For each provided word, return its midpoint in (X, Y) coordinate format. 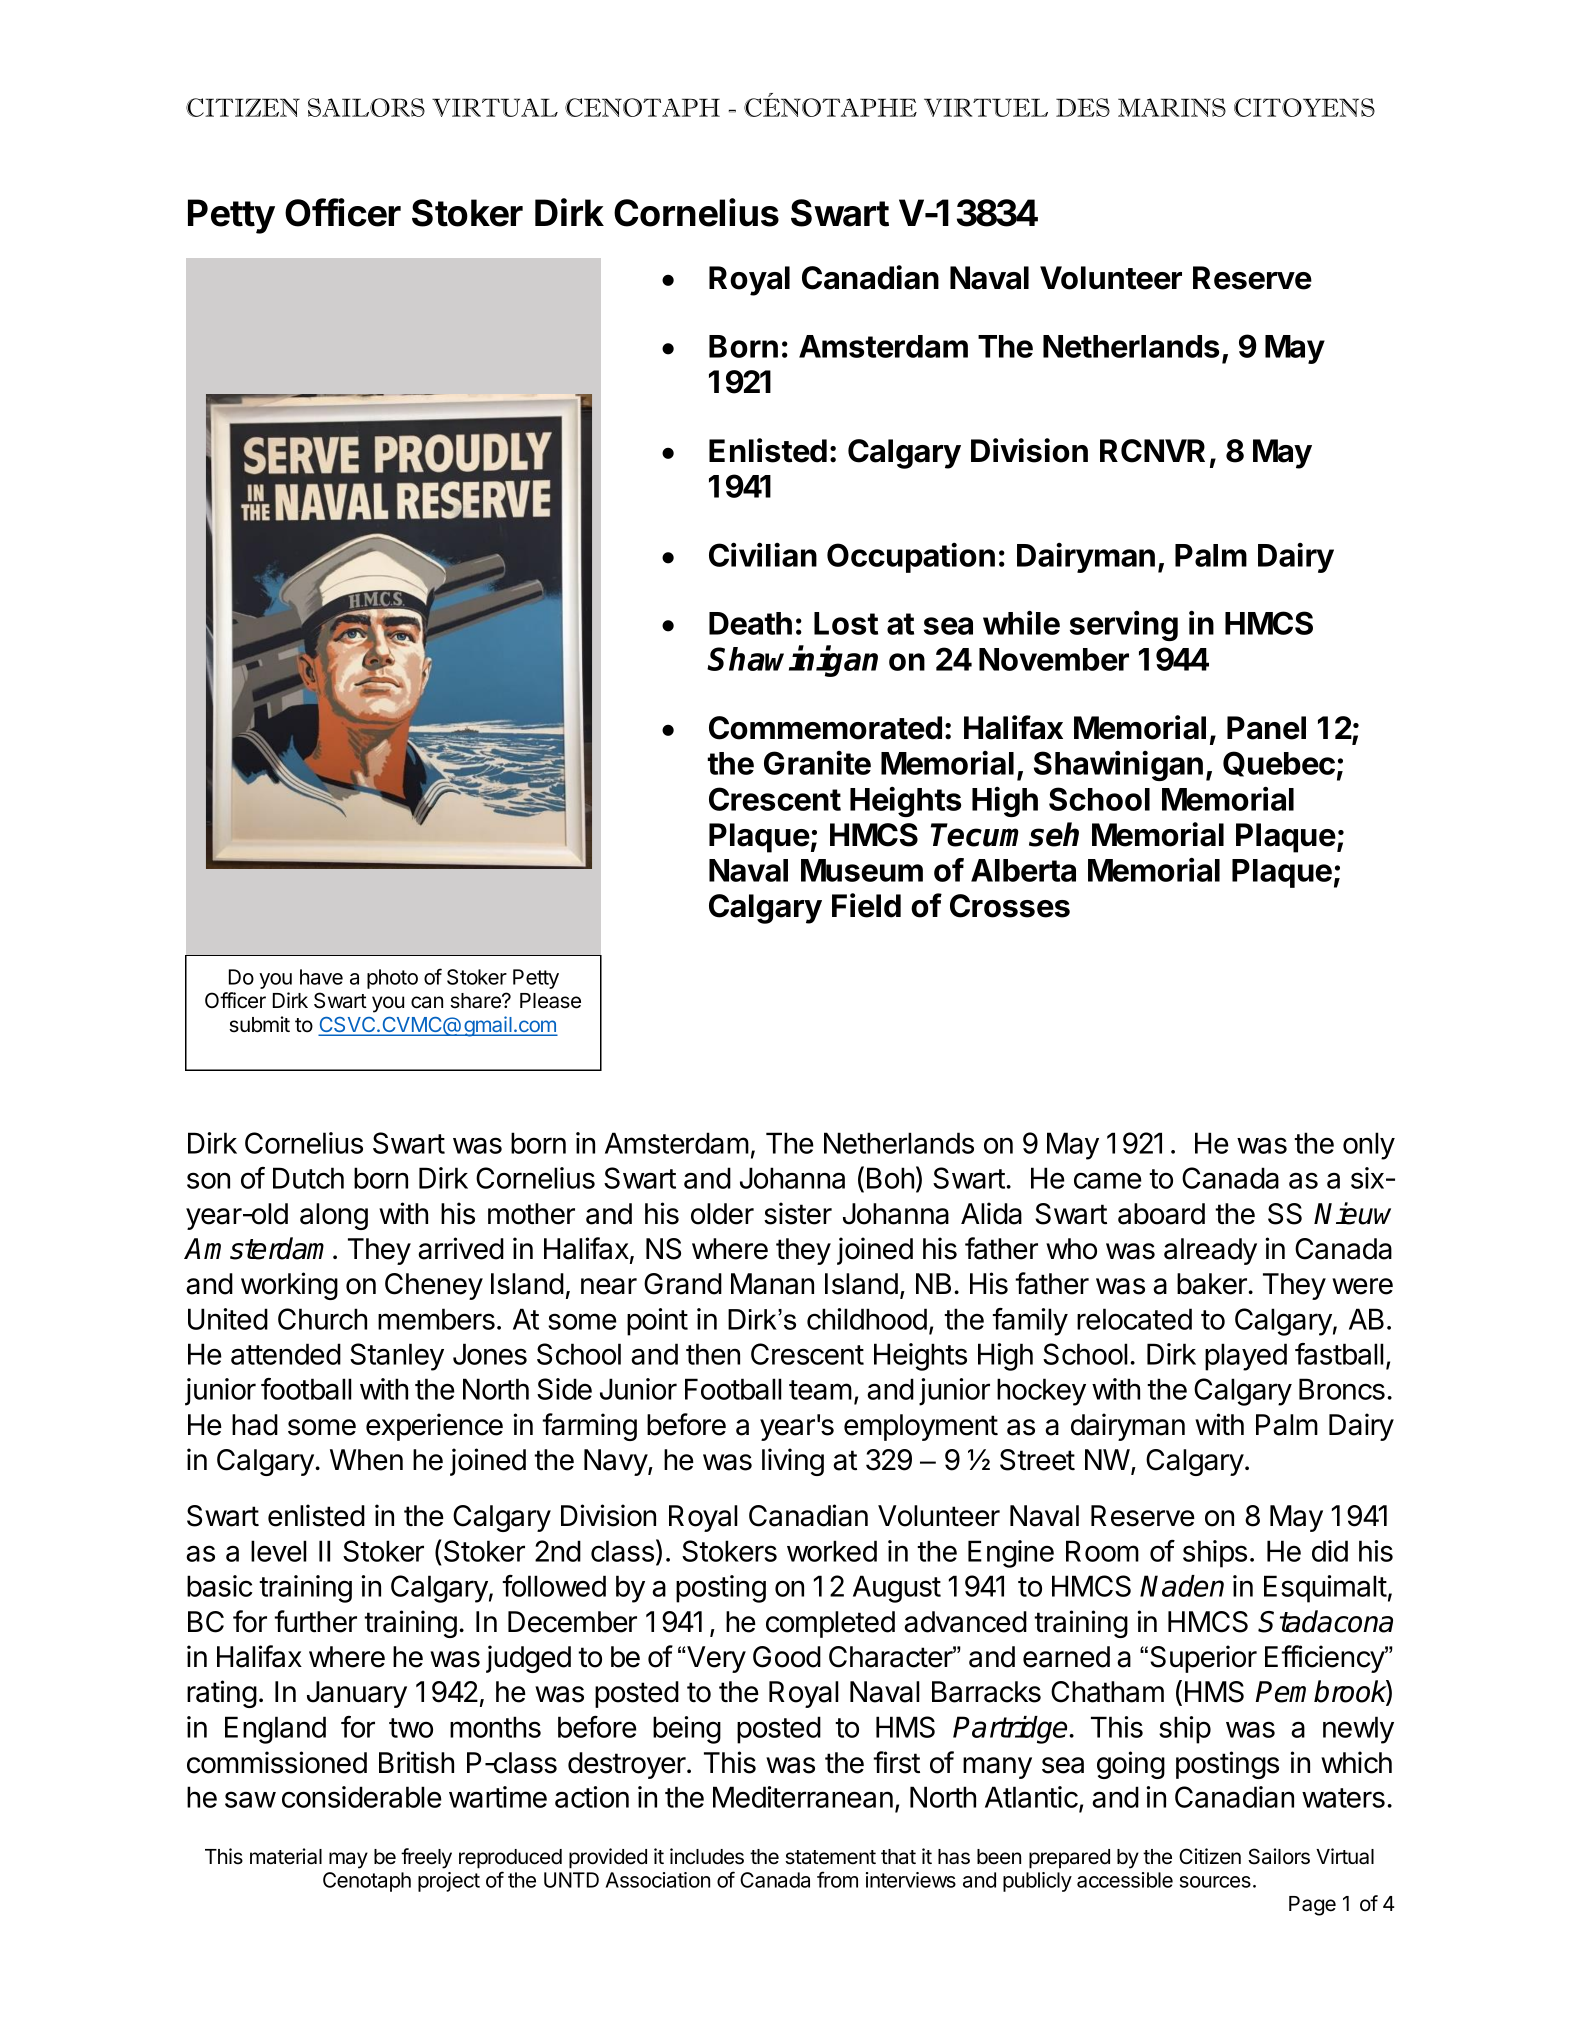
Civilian (763, 554)
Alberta (1023, 870)
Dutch (308, 1178)
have (321, 977)
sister (798, 1213)
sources (1215, 1882)
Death (750, 623)
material (286, 1856)
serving (1124, 625)
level (279, 1551)
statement (830, 1857)
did (1330, 1551)
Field (866, 905)
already (1210, 1251)
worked (832, 1551)
